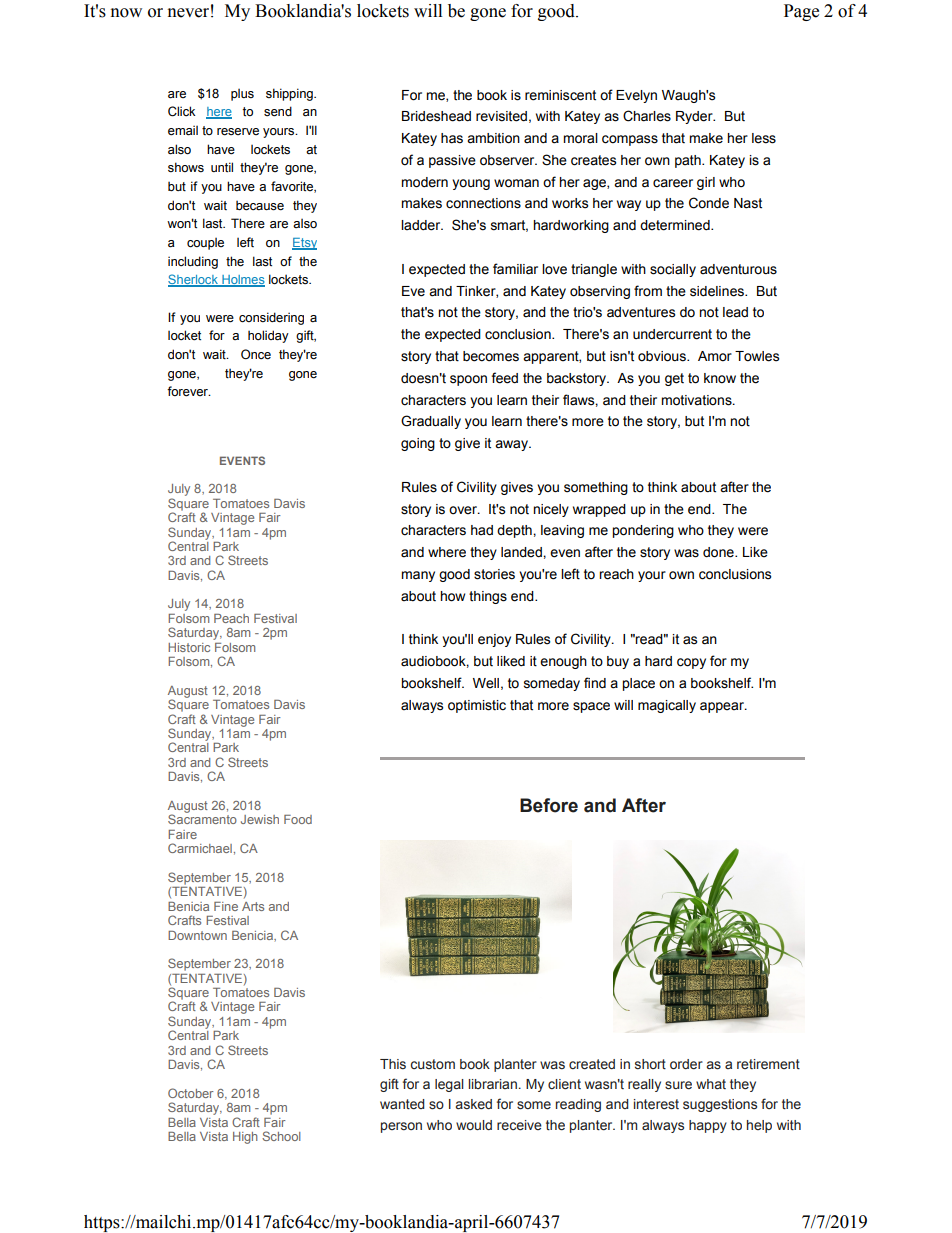 The image size is (952, 1233). Describe the element at coordinates (260, 819) in the page. I see `Jewish` at that location.
